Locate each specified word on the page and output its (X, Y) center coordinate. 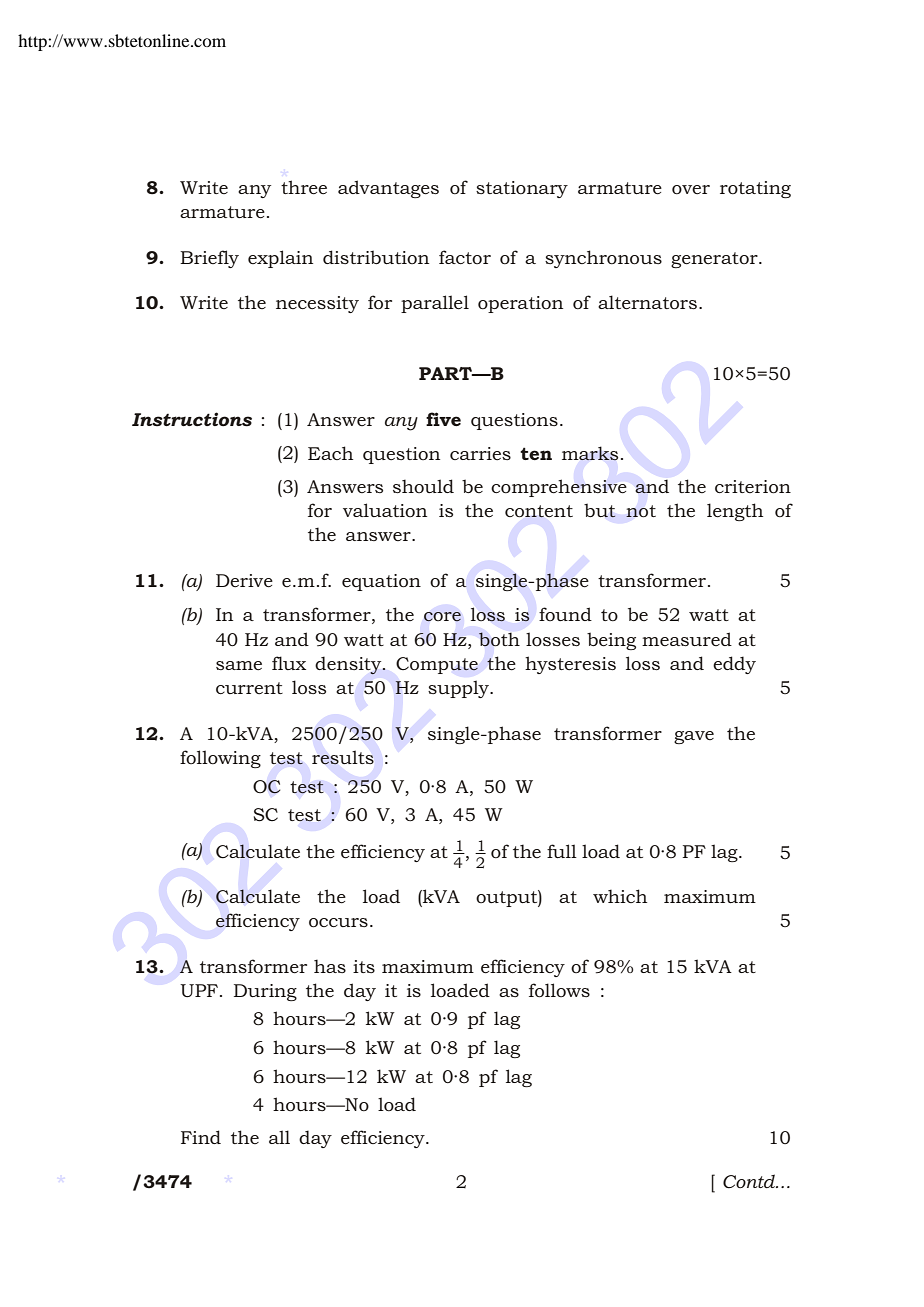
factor (465, 257)
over (691, 190)
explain (280, 259)
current (249, 688)
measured (687, 639)
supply (459, 689)
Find (201, 1137)
